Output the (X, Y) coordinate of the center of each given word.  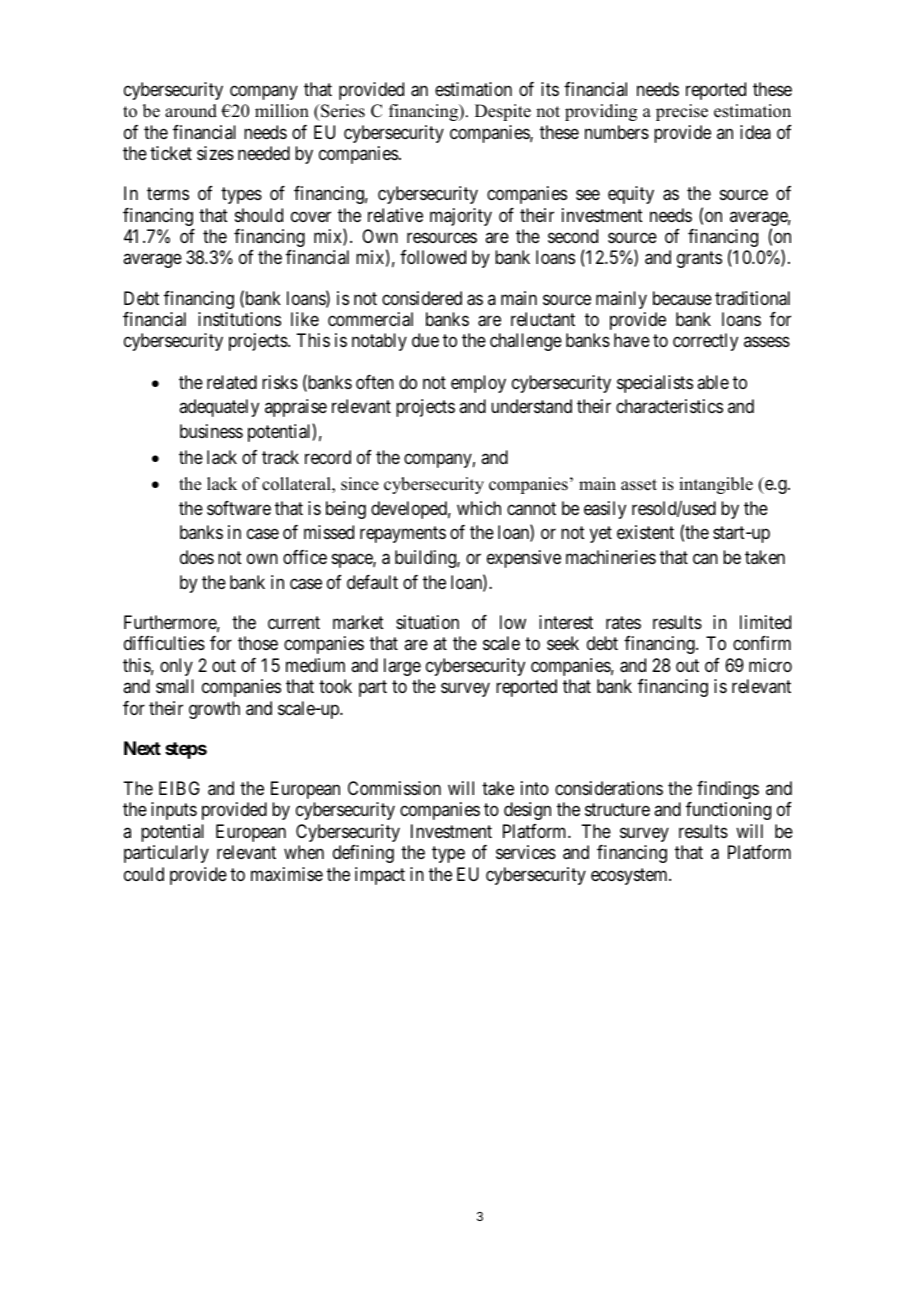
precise (682, 112)
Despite (503, 112)
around (191, 111)
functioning (728, 811)
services (526, 852)
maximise (287, 874)
